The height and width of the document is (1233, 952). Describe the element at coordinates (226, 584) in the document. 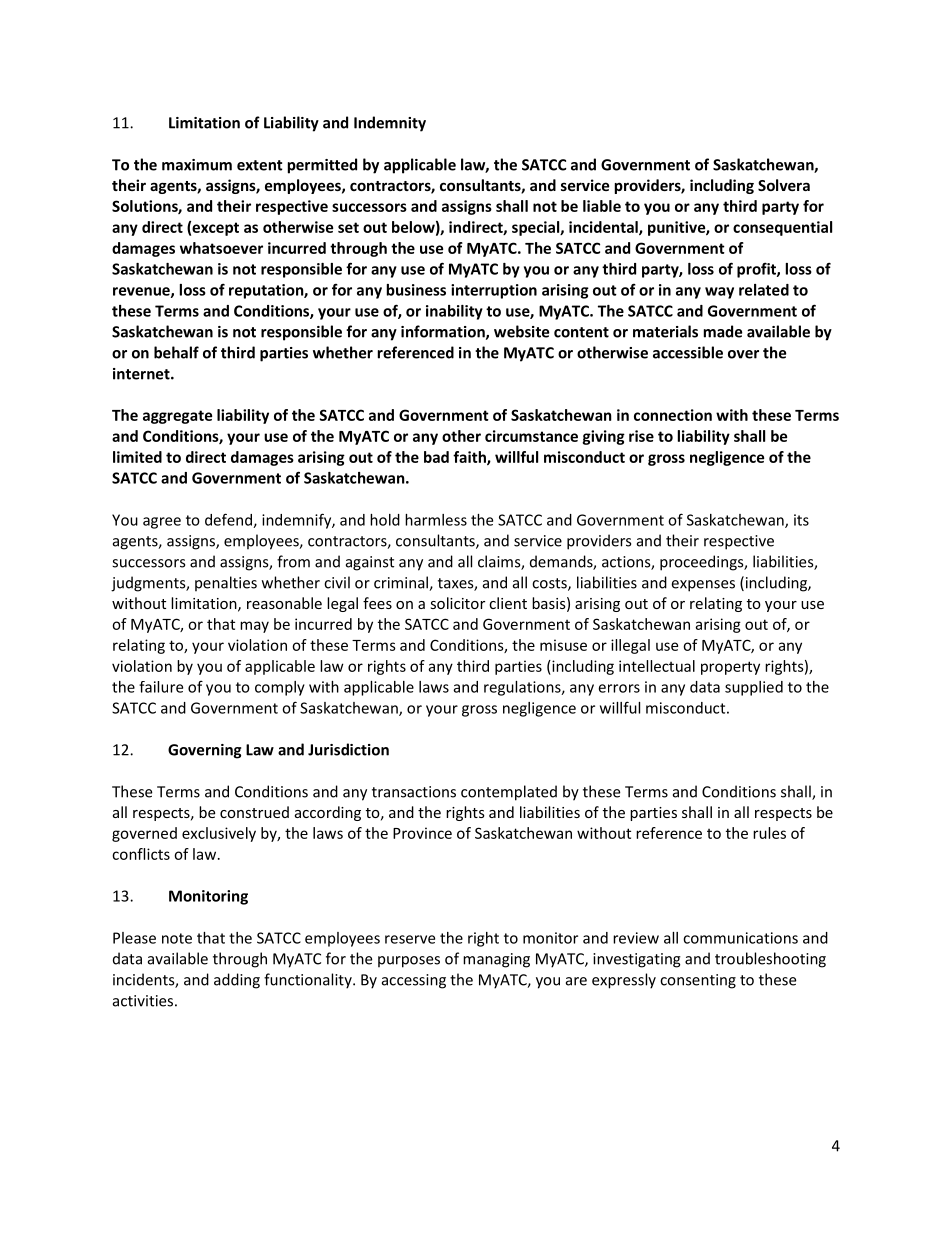

I see `penalties` at that location.
